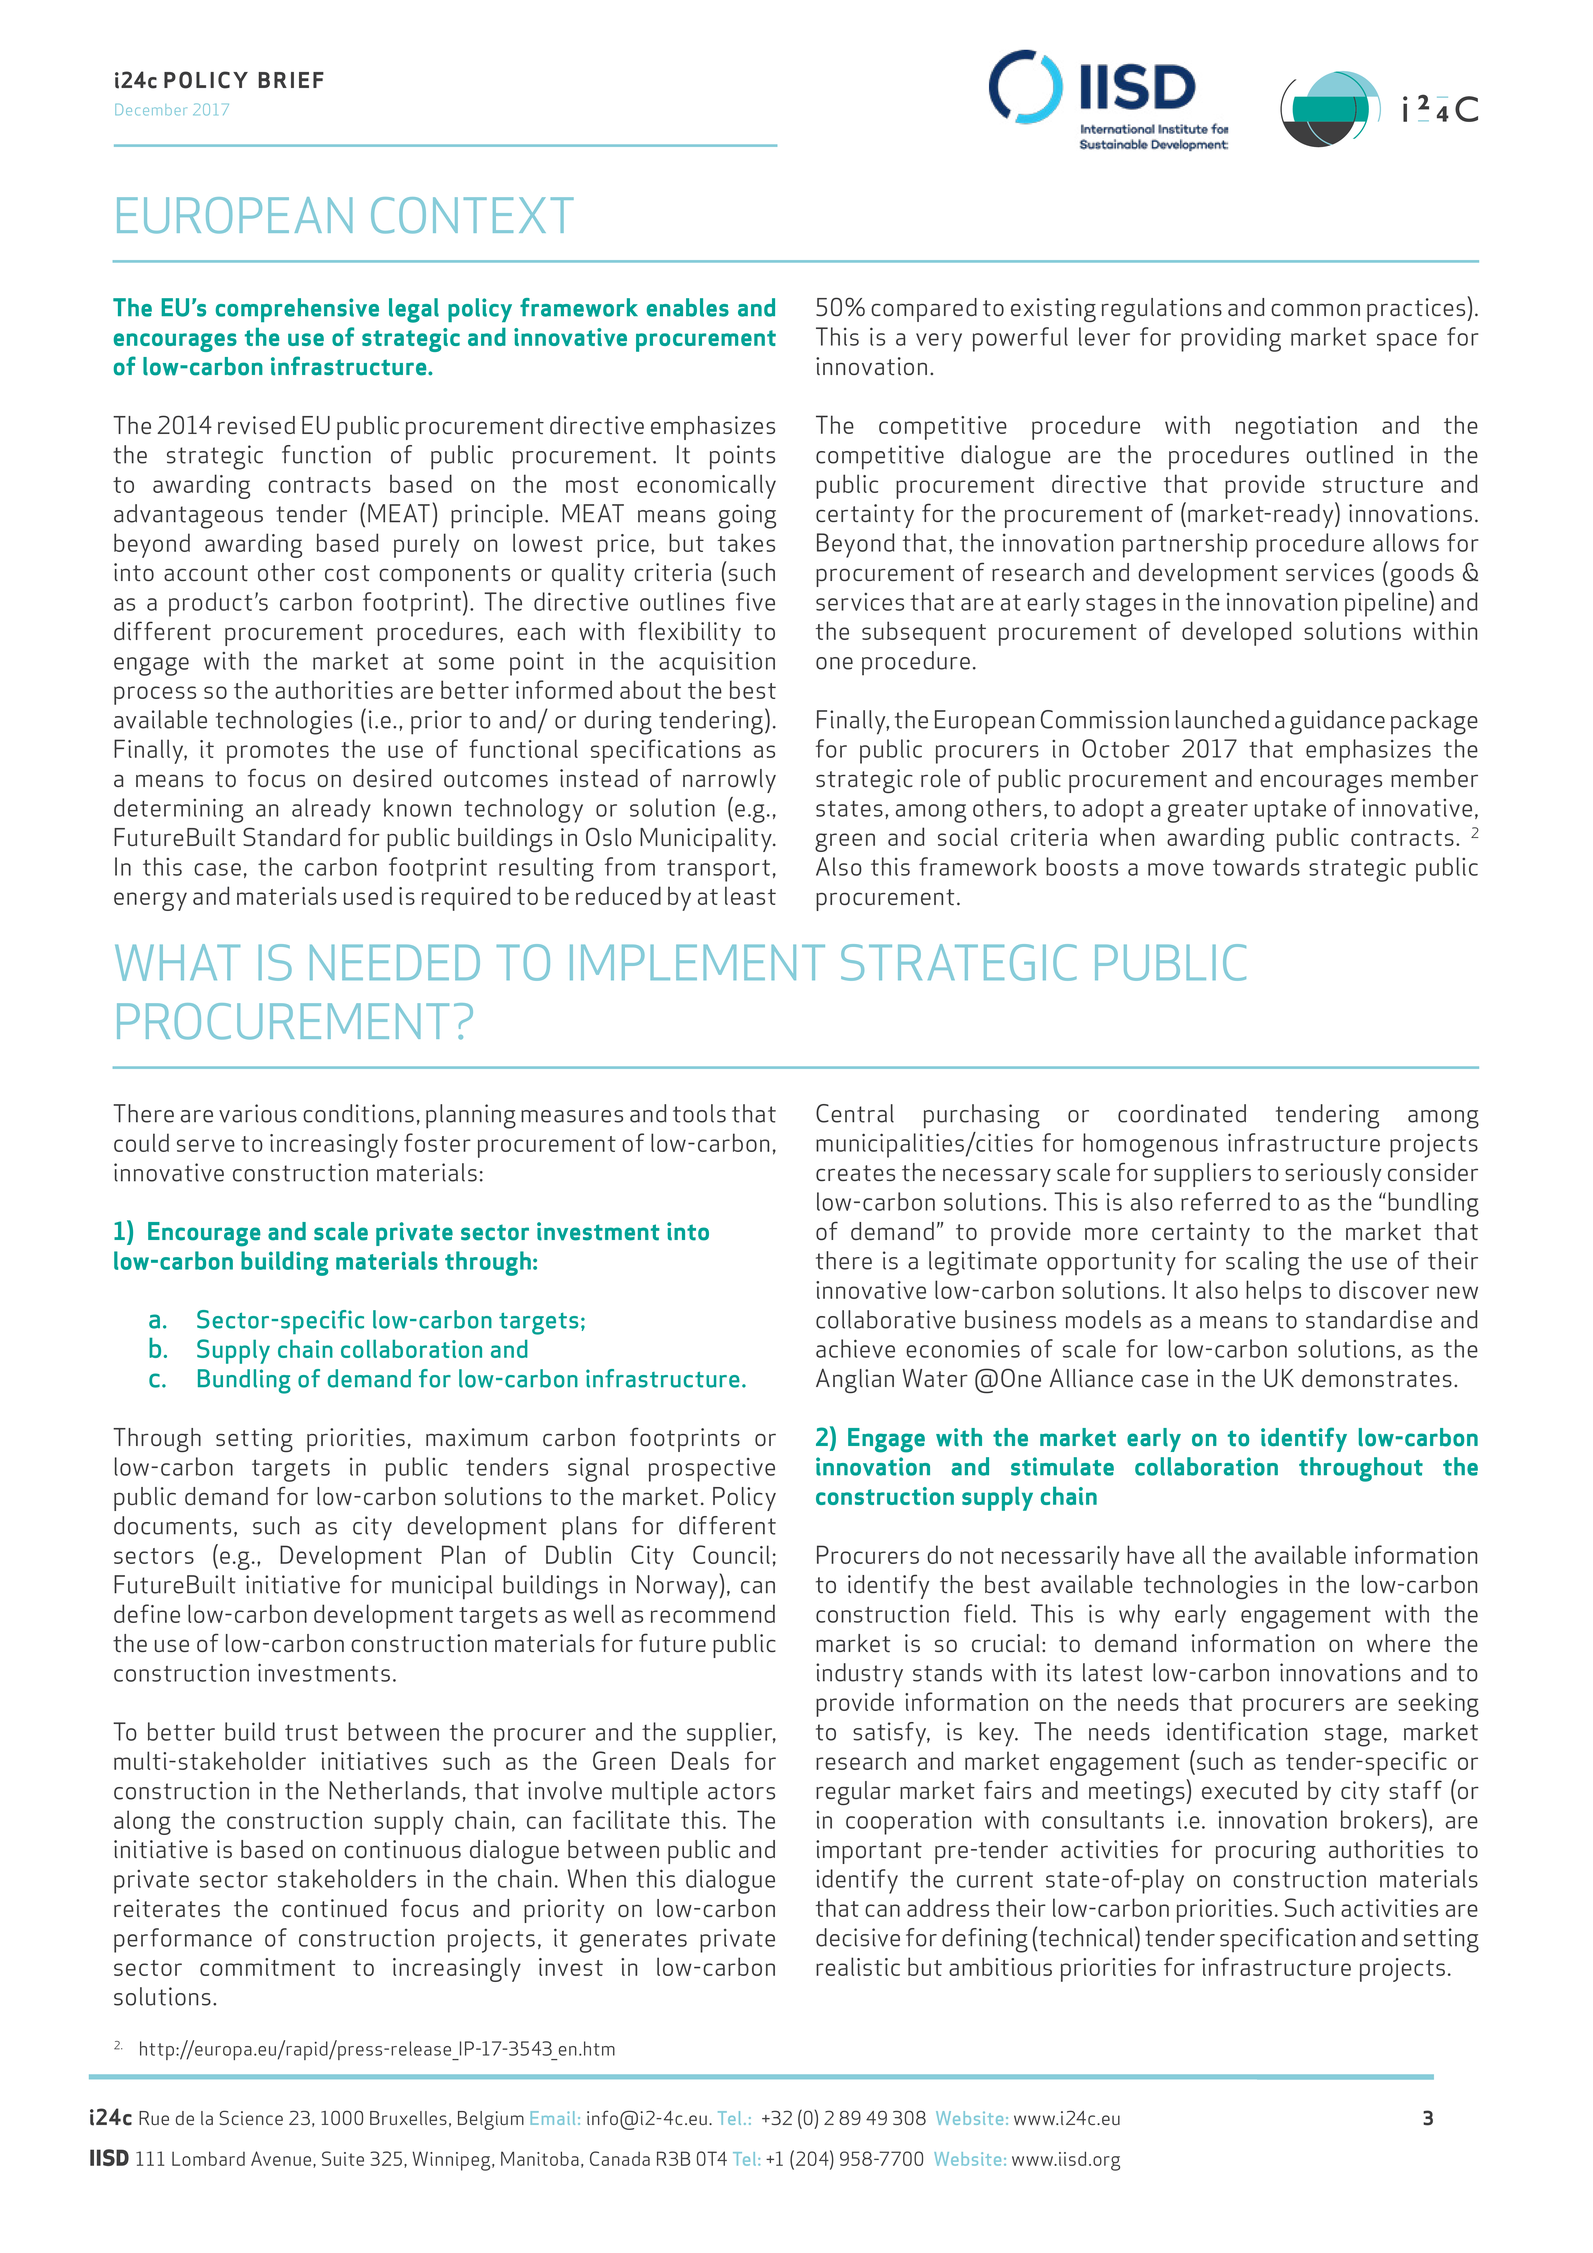  What do you see at coordinates (713, 1613) in the screenshot?
I see `recommend` at bounding box center [713, 1613].
